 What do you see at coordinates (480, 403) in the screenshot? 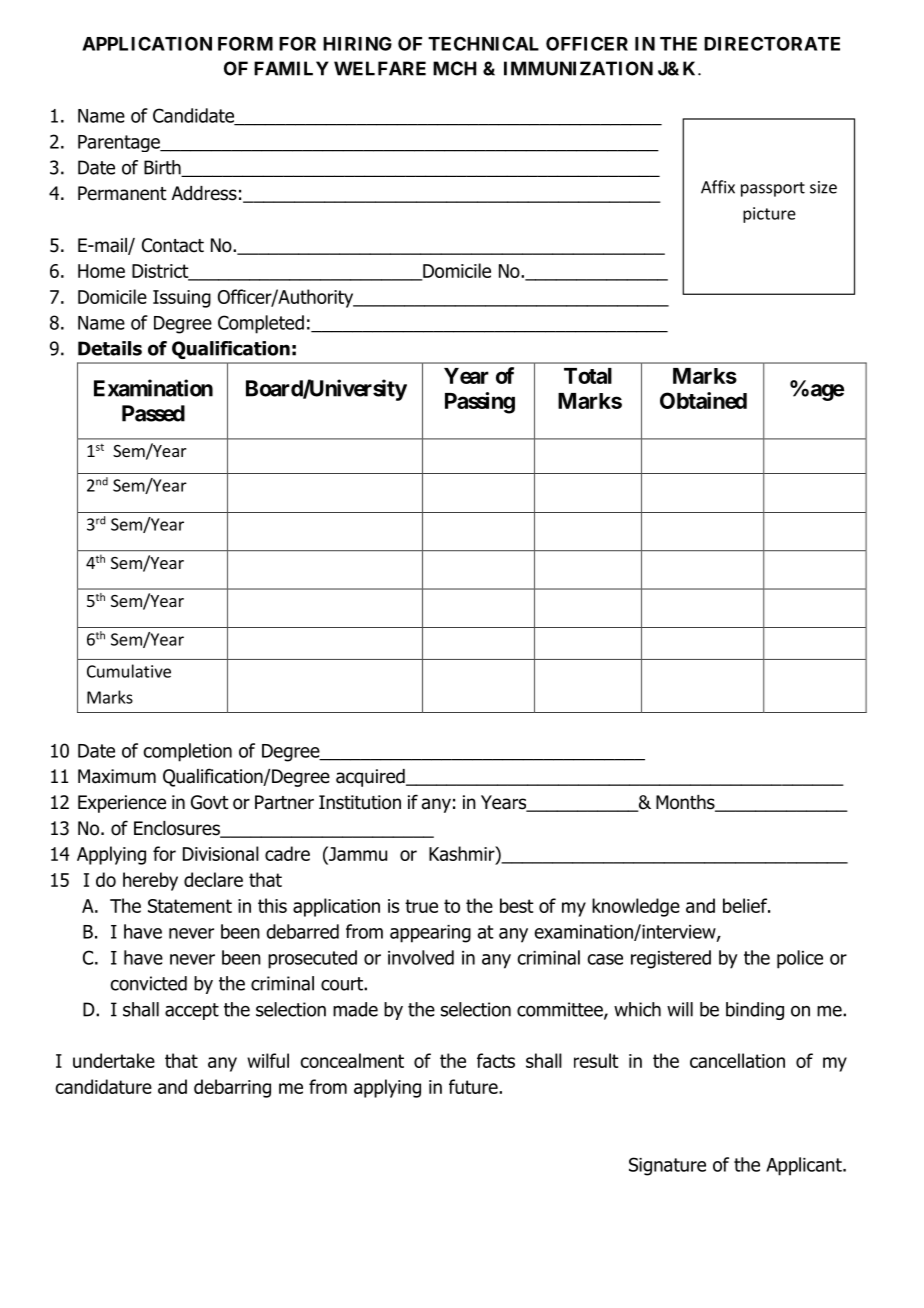
I see `Passing` at bounding box center [480, 403].
